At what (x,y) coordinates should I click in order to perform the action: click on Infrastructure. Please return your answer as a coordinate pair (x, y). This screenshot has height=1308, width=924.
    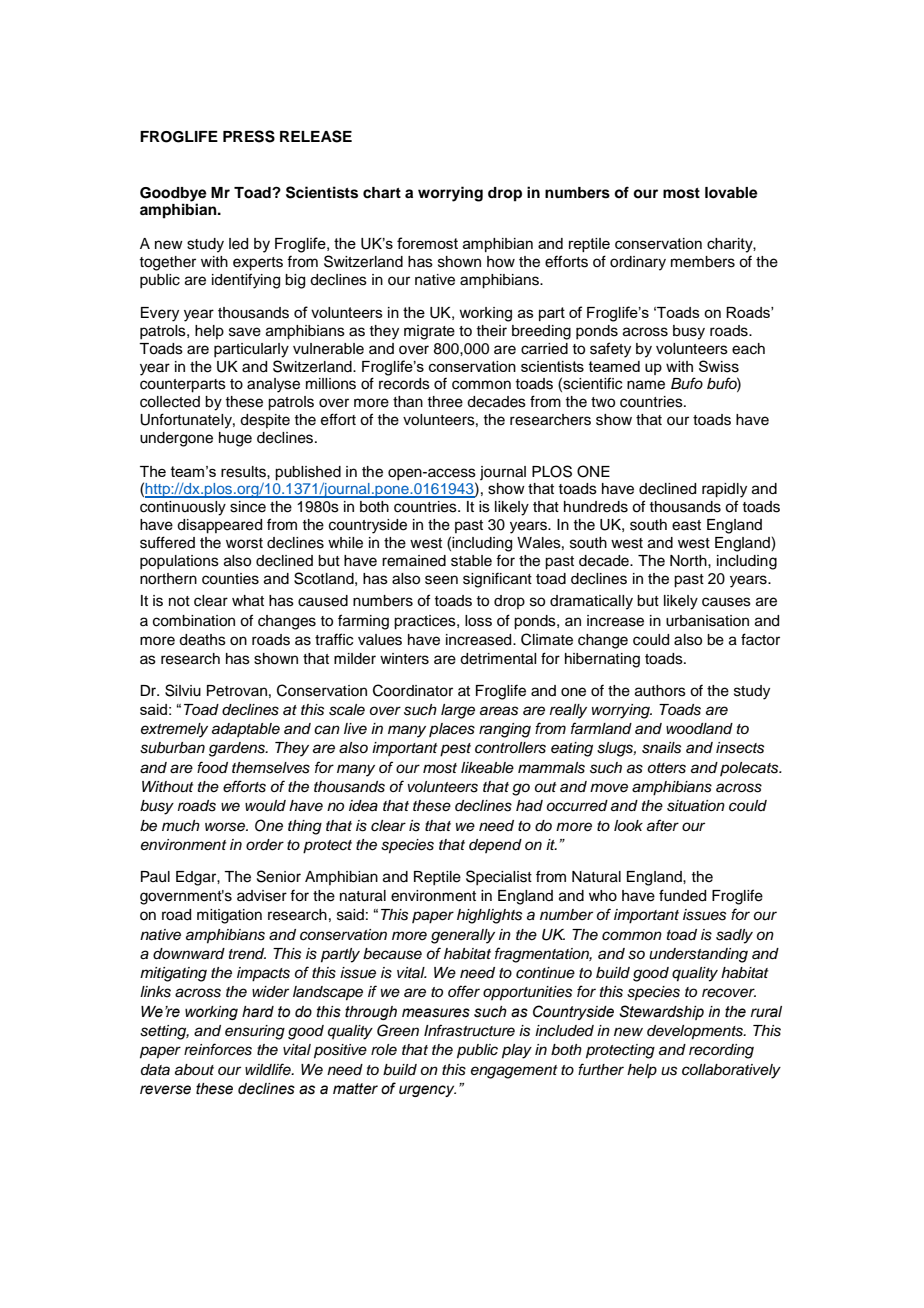
    Looking at the image, I should click on (469, 1030).
